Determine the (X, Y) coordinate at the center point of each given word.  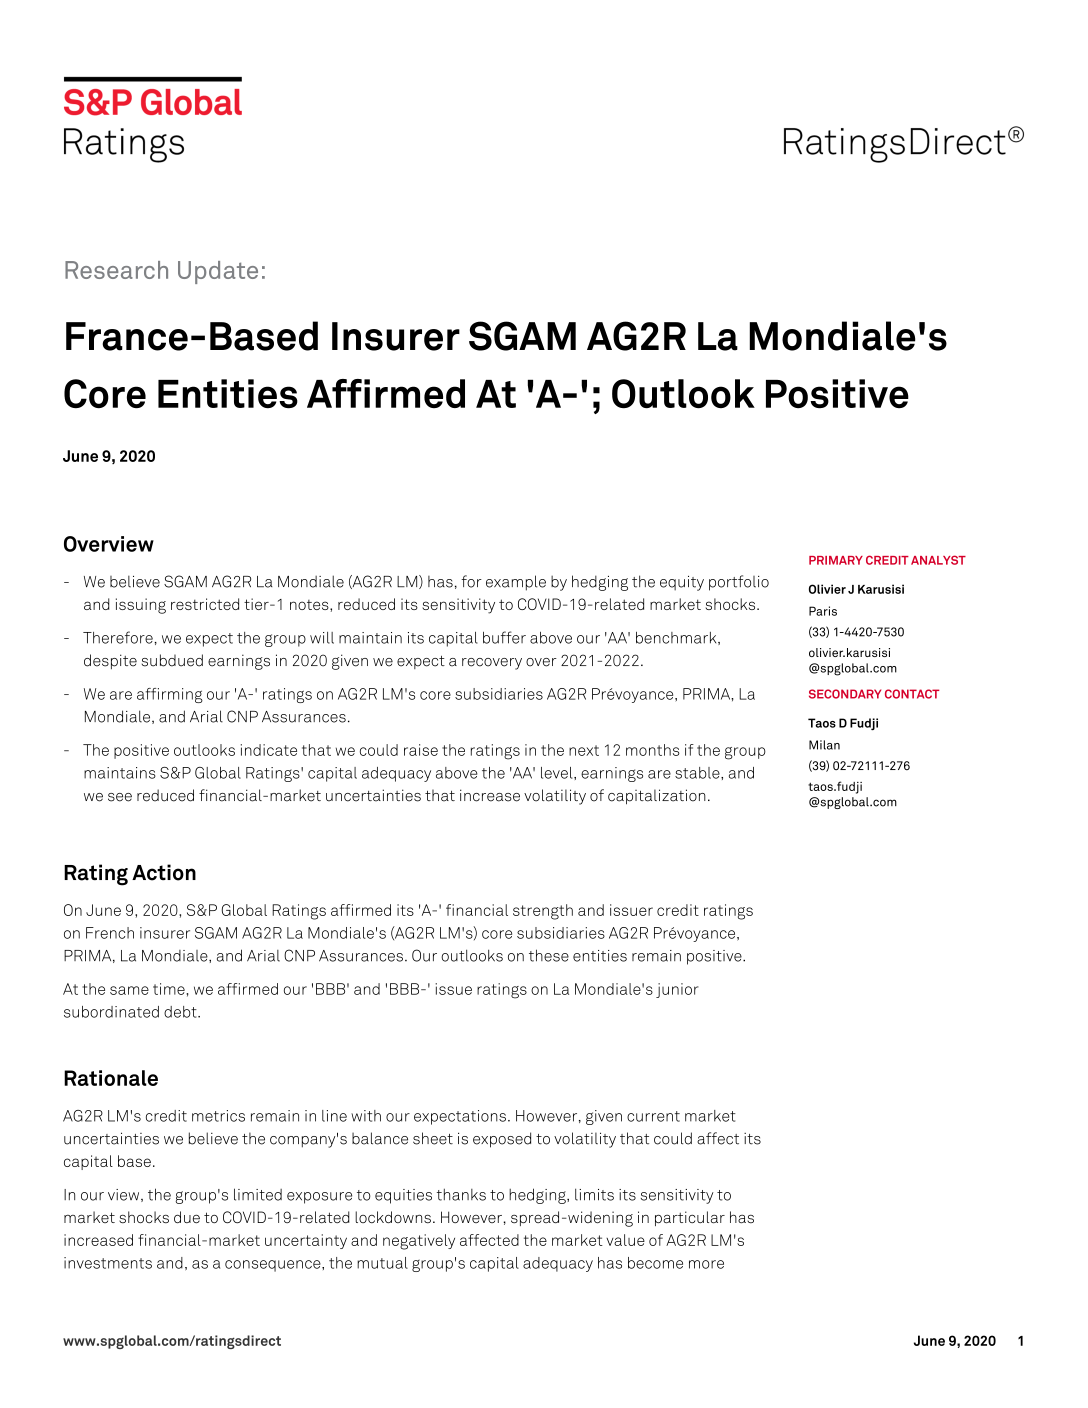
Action (164, 872)
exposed (502, 1140)
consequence (274, 1266)
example (516, 583)
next (584, 750)
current (653, 1116)
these (549, 955)
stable (698, 773)
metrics (218, 1116)
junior (677, 990)
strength (543, 912)
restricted (205, 604)
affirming (170, 695)
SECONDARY (845, 694)
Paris (823, 611)
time (170, 989)
